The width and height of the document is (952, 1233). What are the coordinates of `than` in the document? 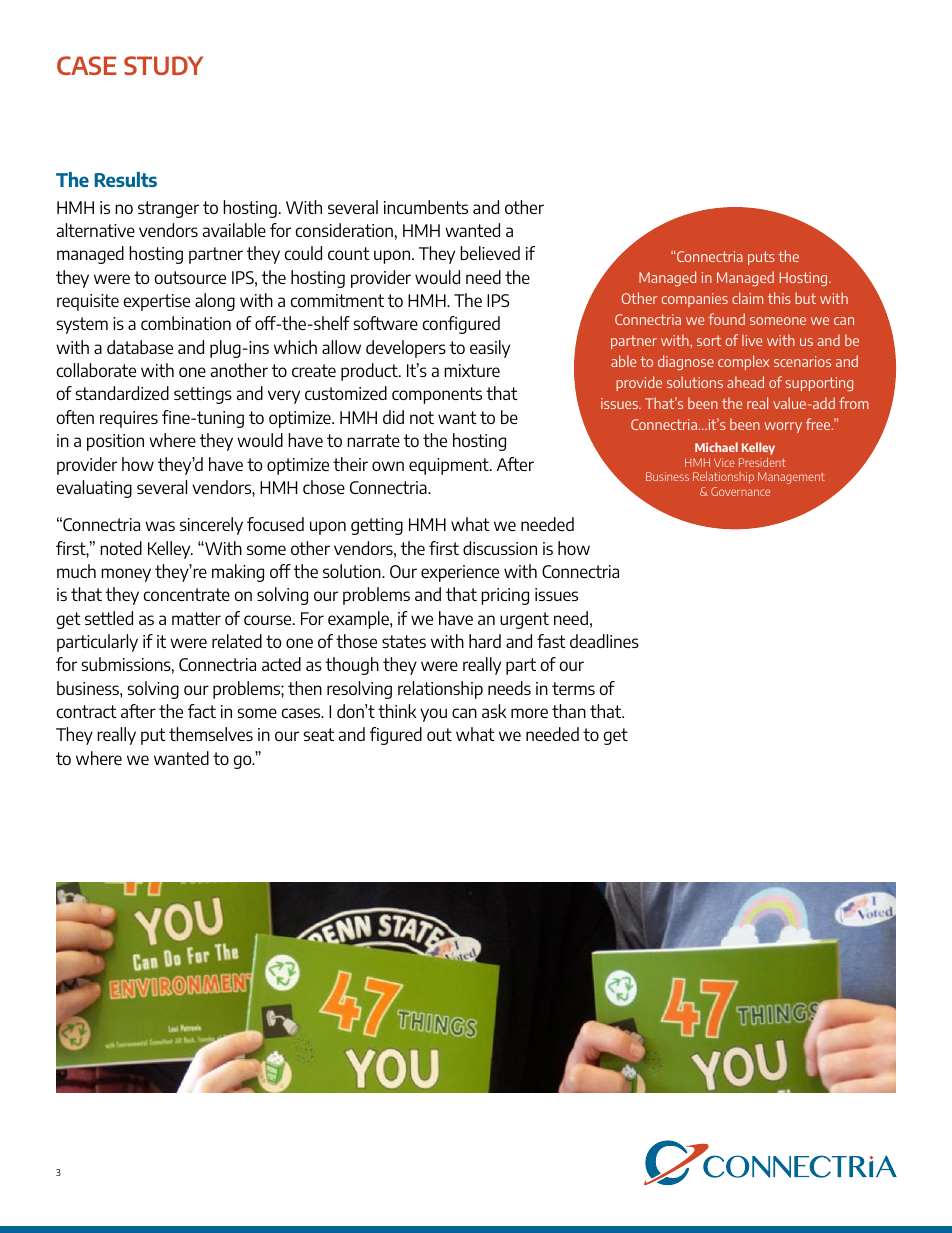 It's located at (569, 711).
